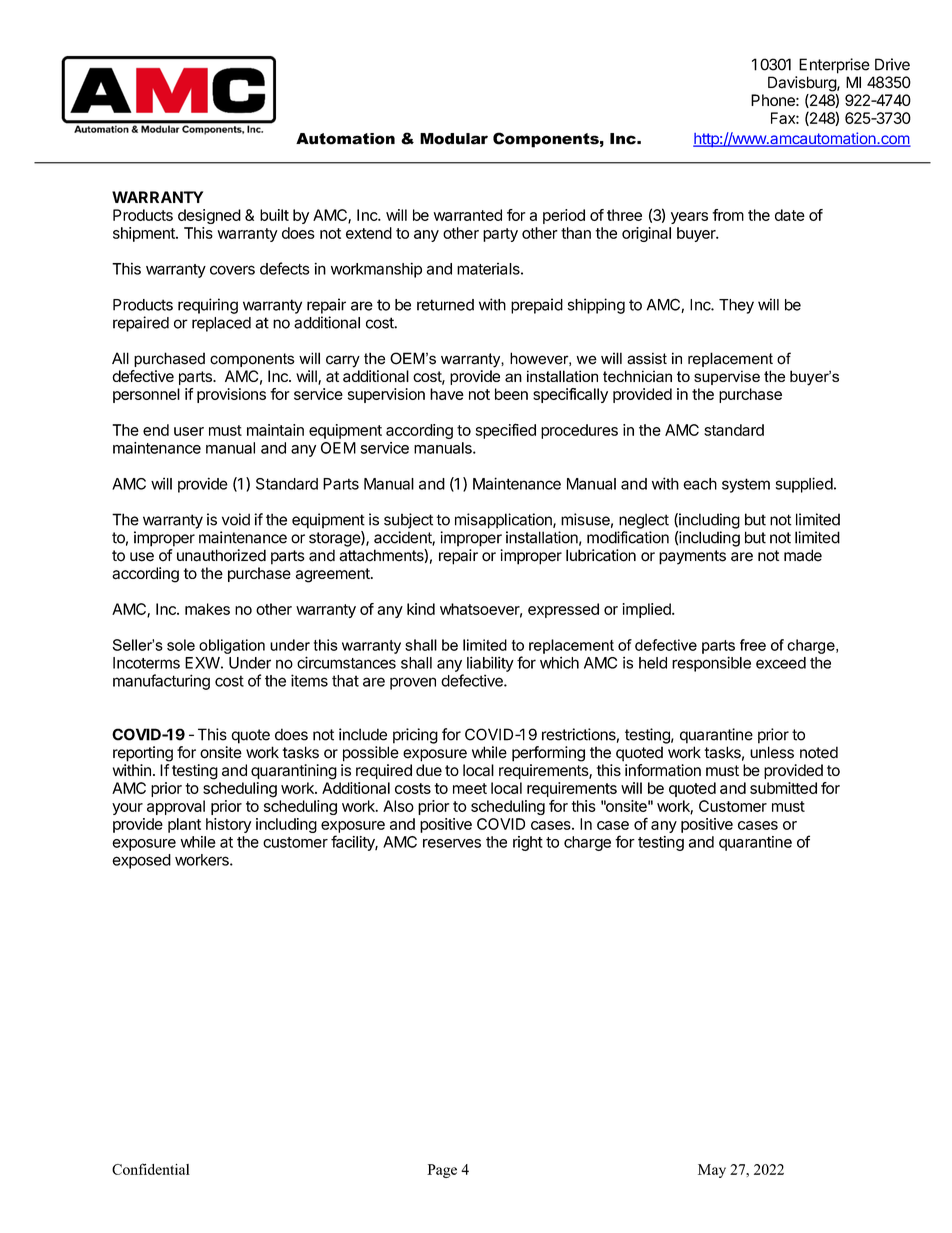  I want to click on Page, so click(442, 1171).
